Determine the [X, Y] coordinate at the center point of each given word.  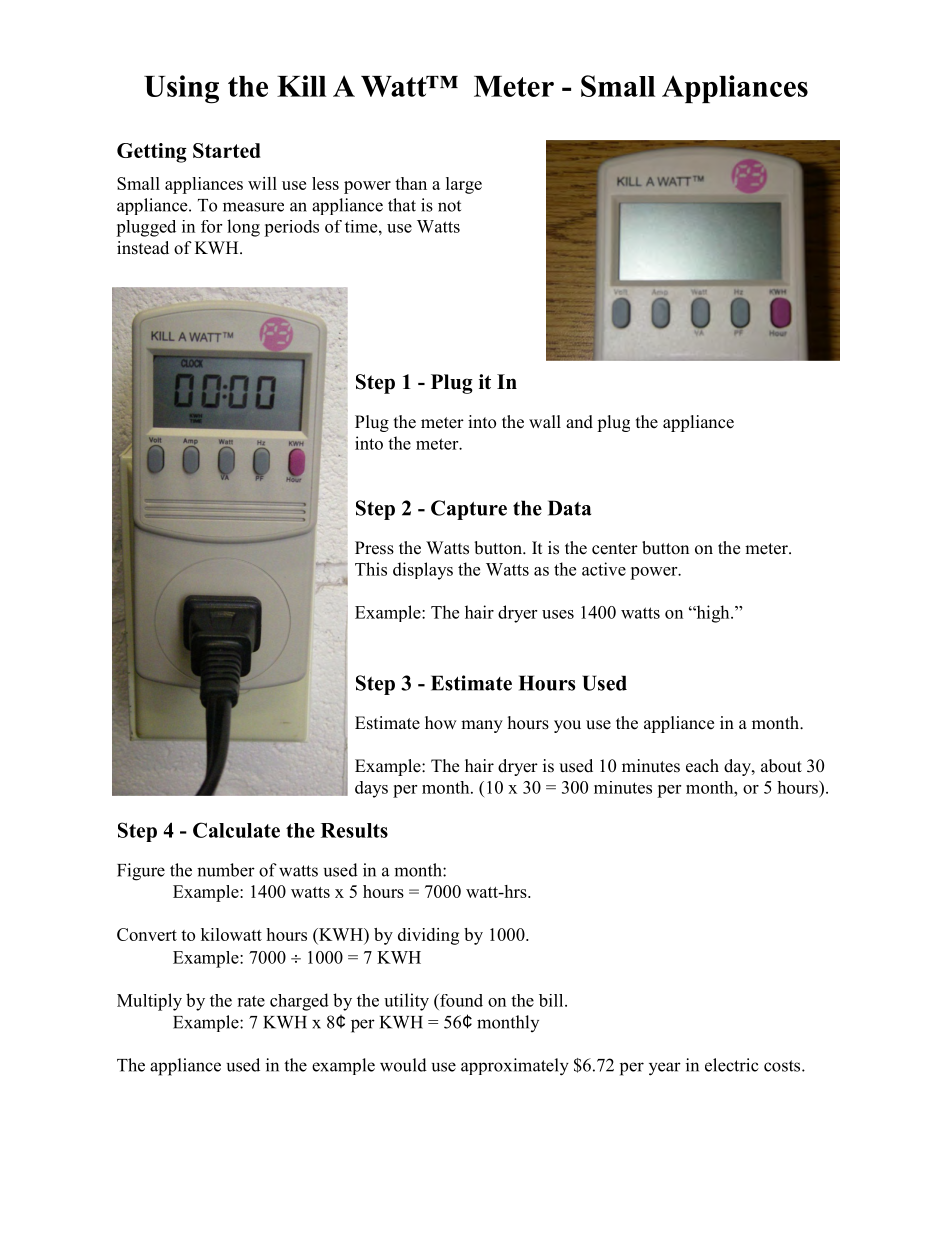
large [464, 185]
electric [732, 1065]
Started [227, 150]
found [460, 1000]
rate [251, 1001]
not [449, 206]
